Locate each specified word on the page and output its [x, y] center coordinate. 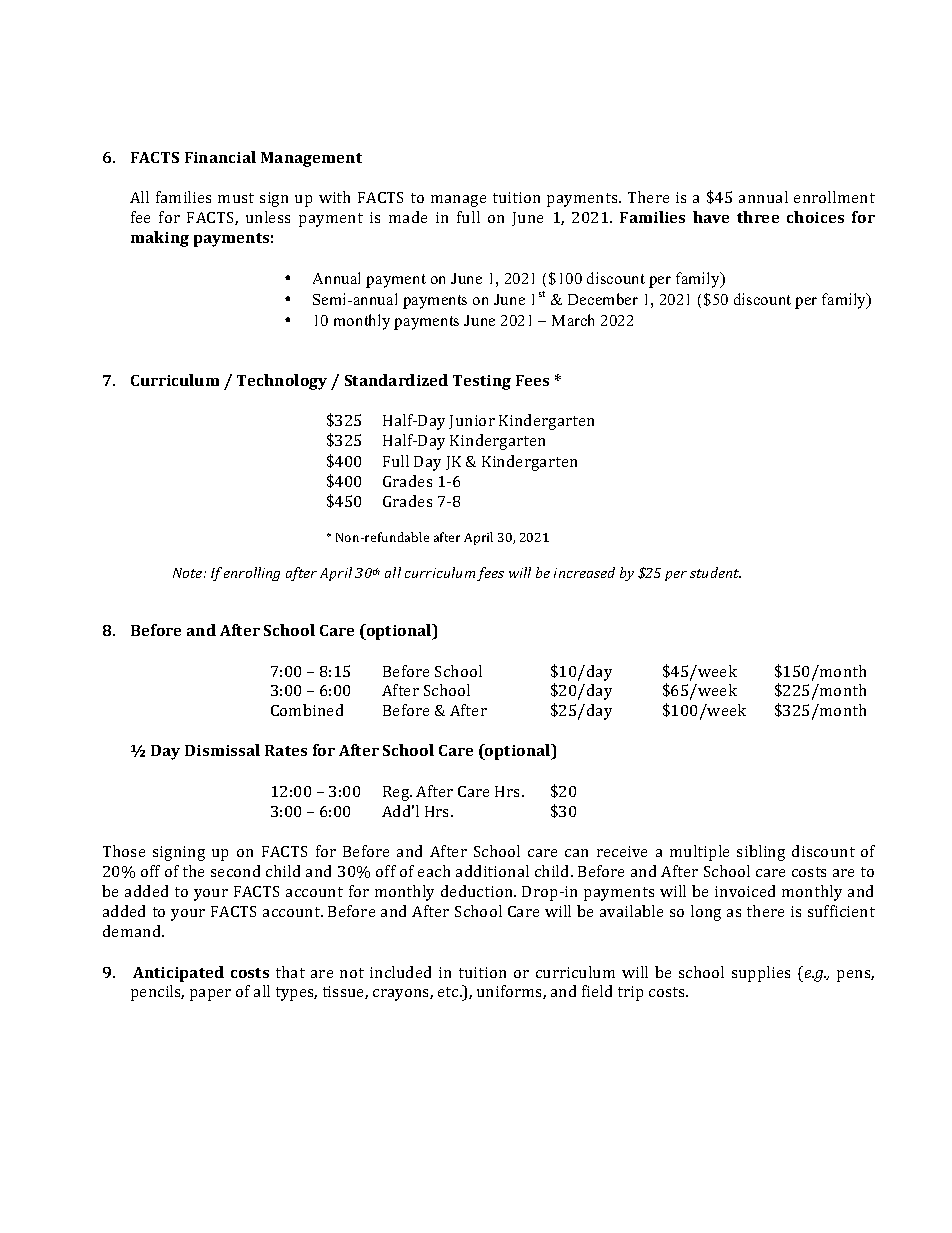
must [236, 198]
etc [449, 992]
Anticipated [178, 974]
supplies [761, 974]
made [408, 217]
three [758, 217]
